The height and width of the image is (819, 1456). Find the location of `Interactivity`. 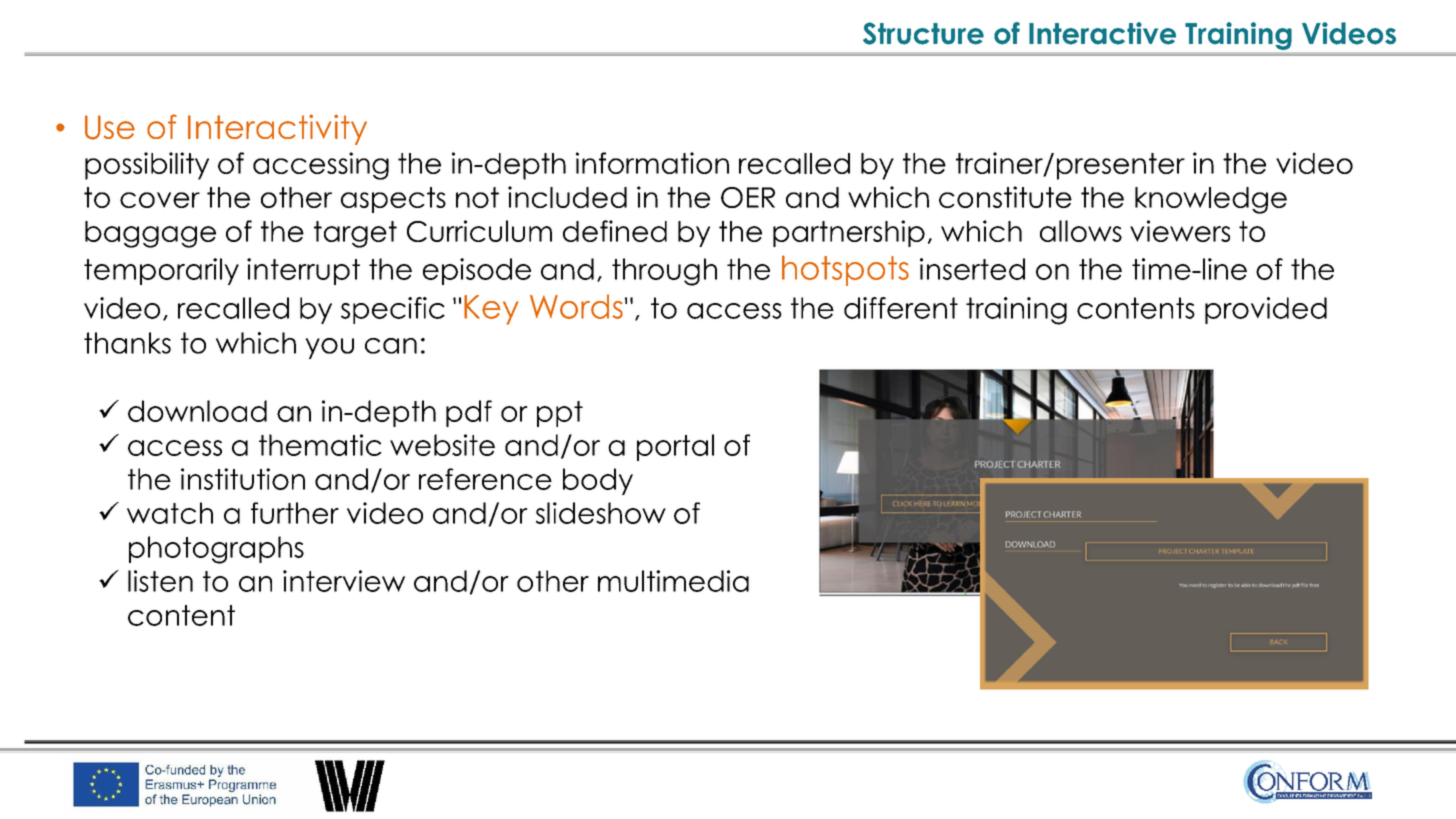

Interactivity is located at coordinates (277, 129).
